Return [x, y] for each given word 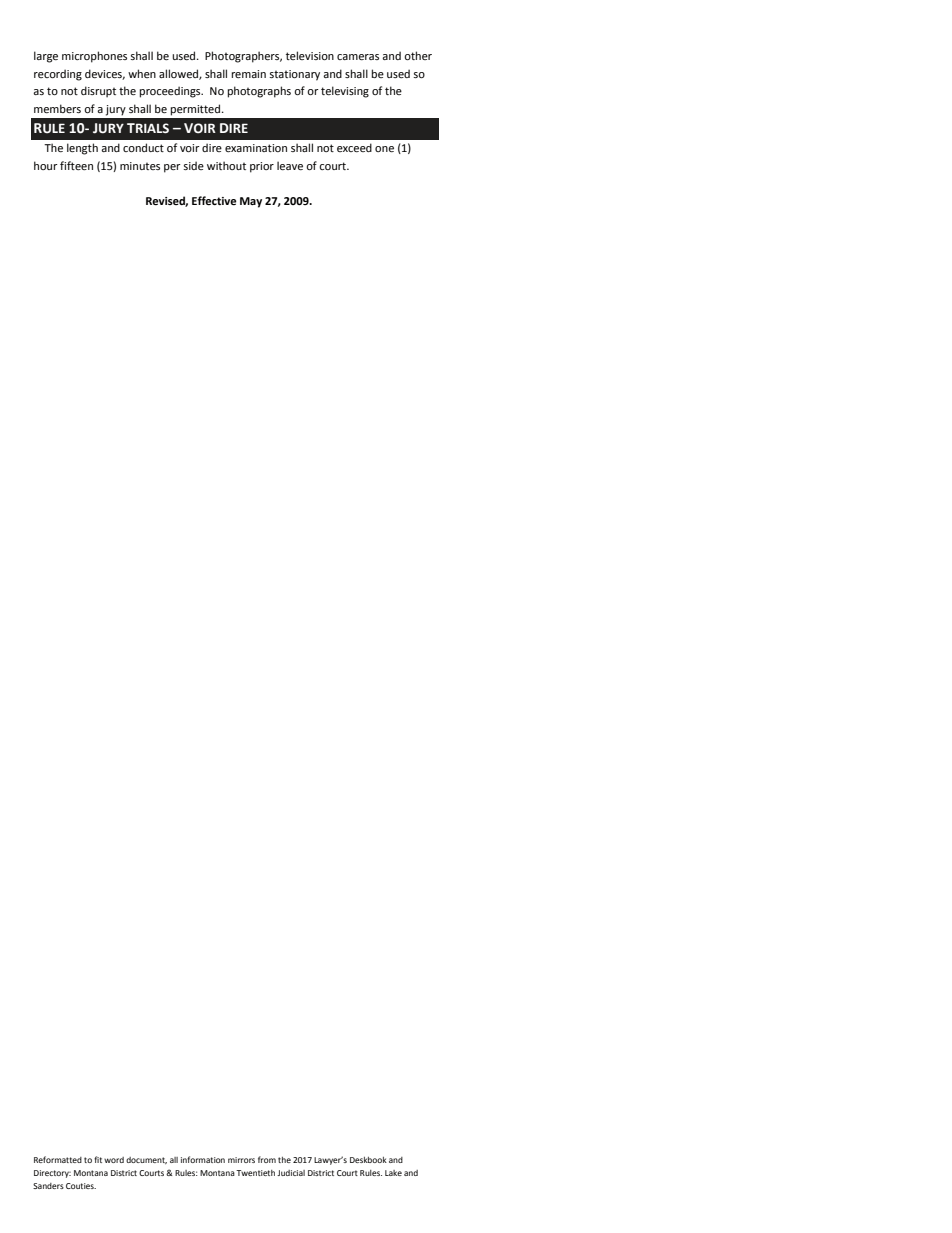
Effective [214, 200]
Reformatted [58, 1159]
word [114, 1160]
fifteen [76, 165]
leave [290, 165]
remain [248, 74]
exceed [354, 147]
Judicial [291, 1173]
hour [46, 165]
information [203, 1159]
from [267, 1159]
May [251, 202]
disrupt [98, 92]
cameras [358, 57]
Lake [393, 1173]
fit [98, 1159]
